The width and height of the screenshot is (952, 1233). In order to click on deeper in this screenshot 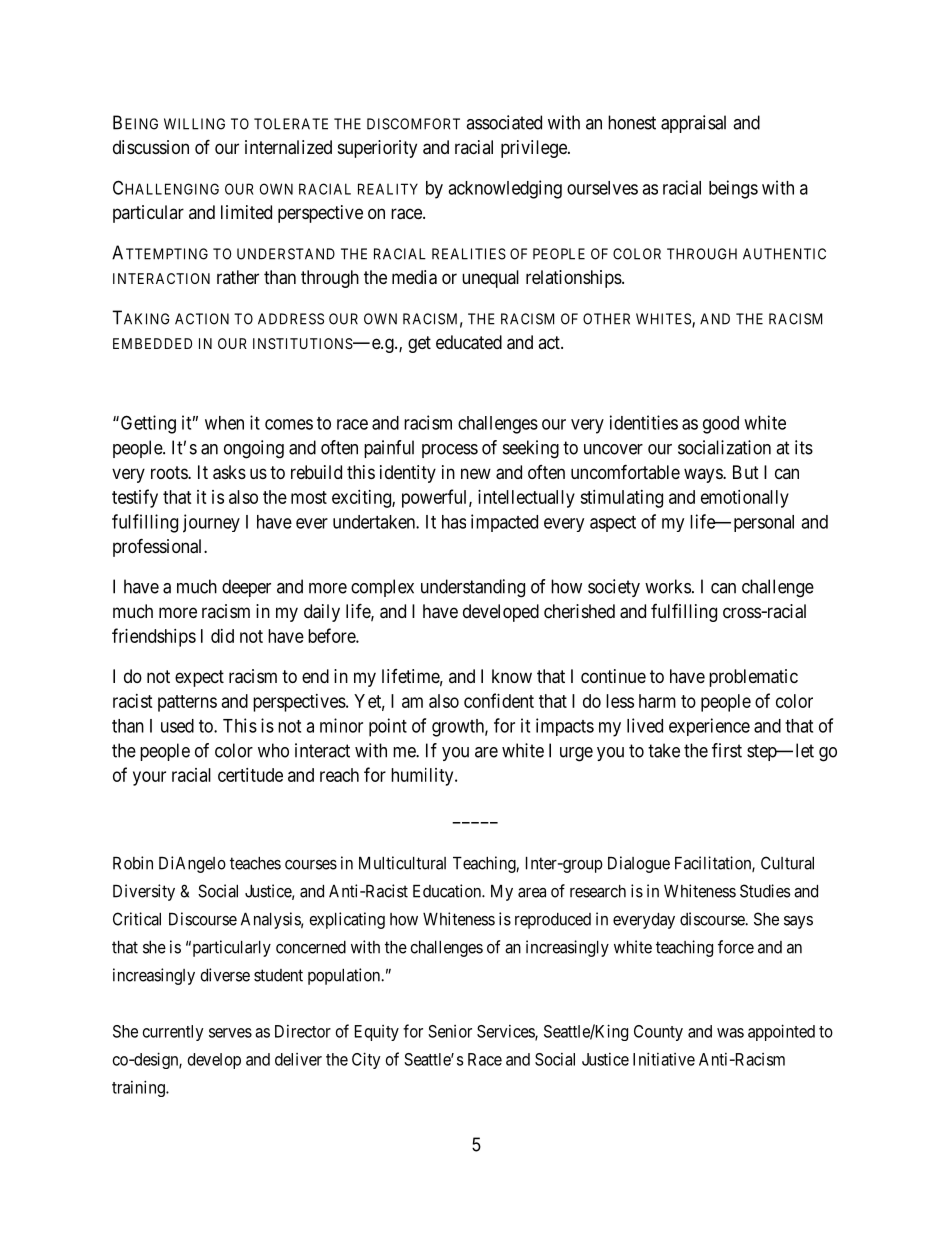, I will do `click(246, 588)`.
